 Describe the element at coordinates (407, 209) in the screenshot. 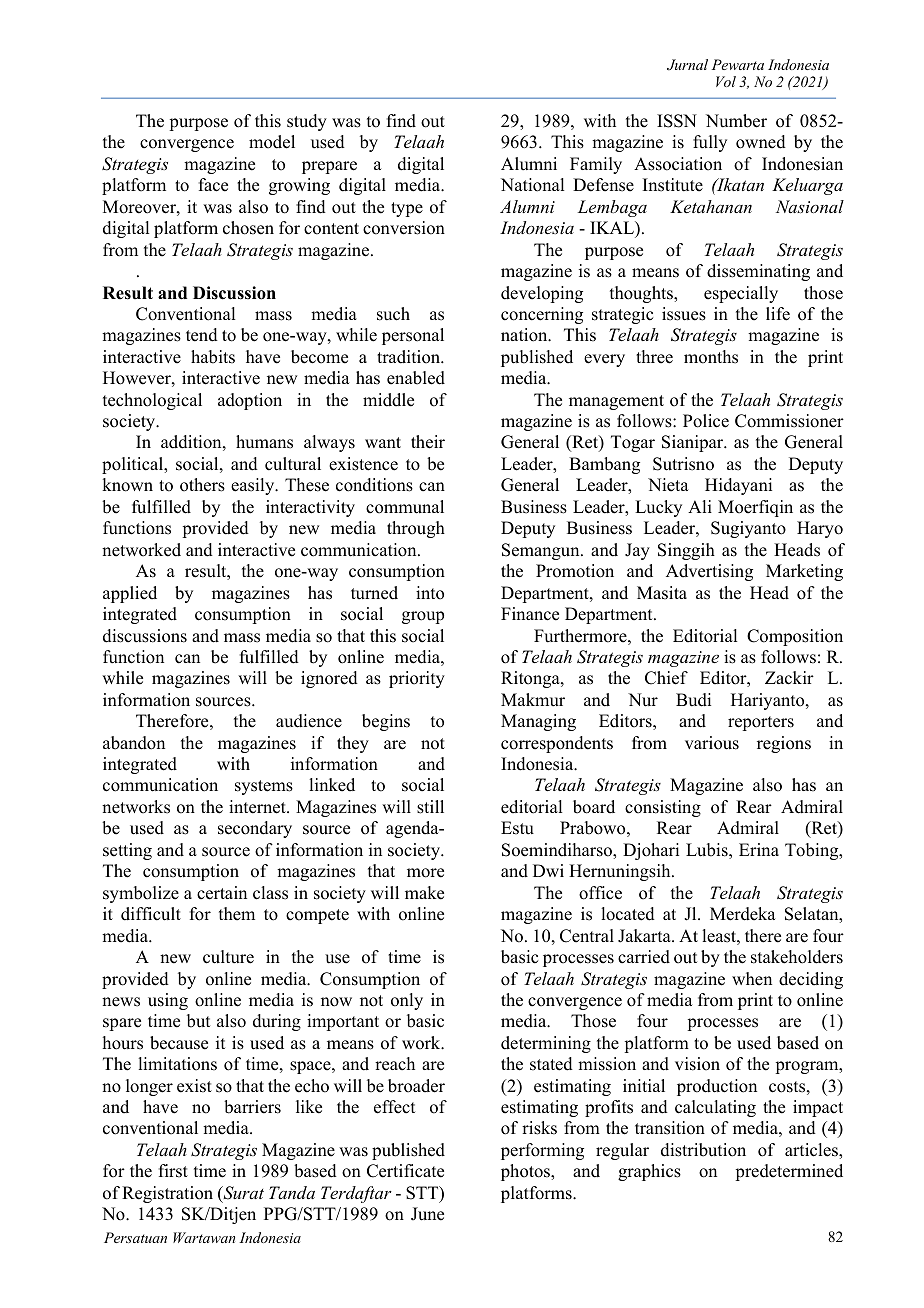

I see `type` at that location.
